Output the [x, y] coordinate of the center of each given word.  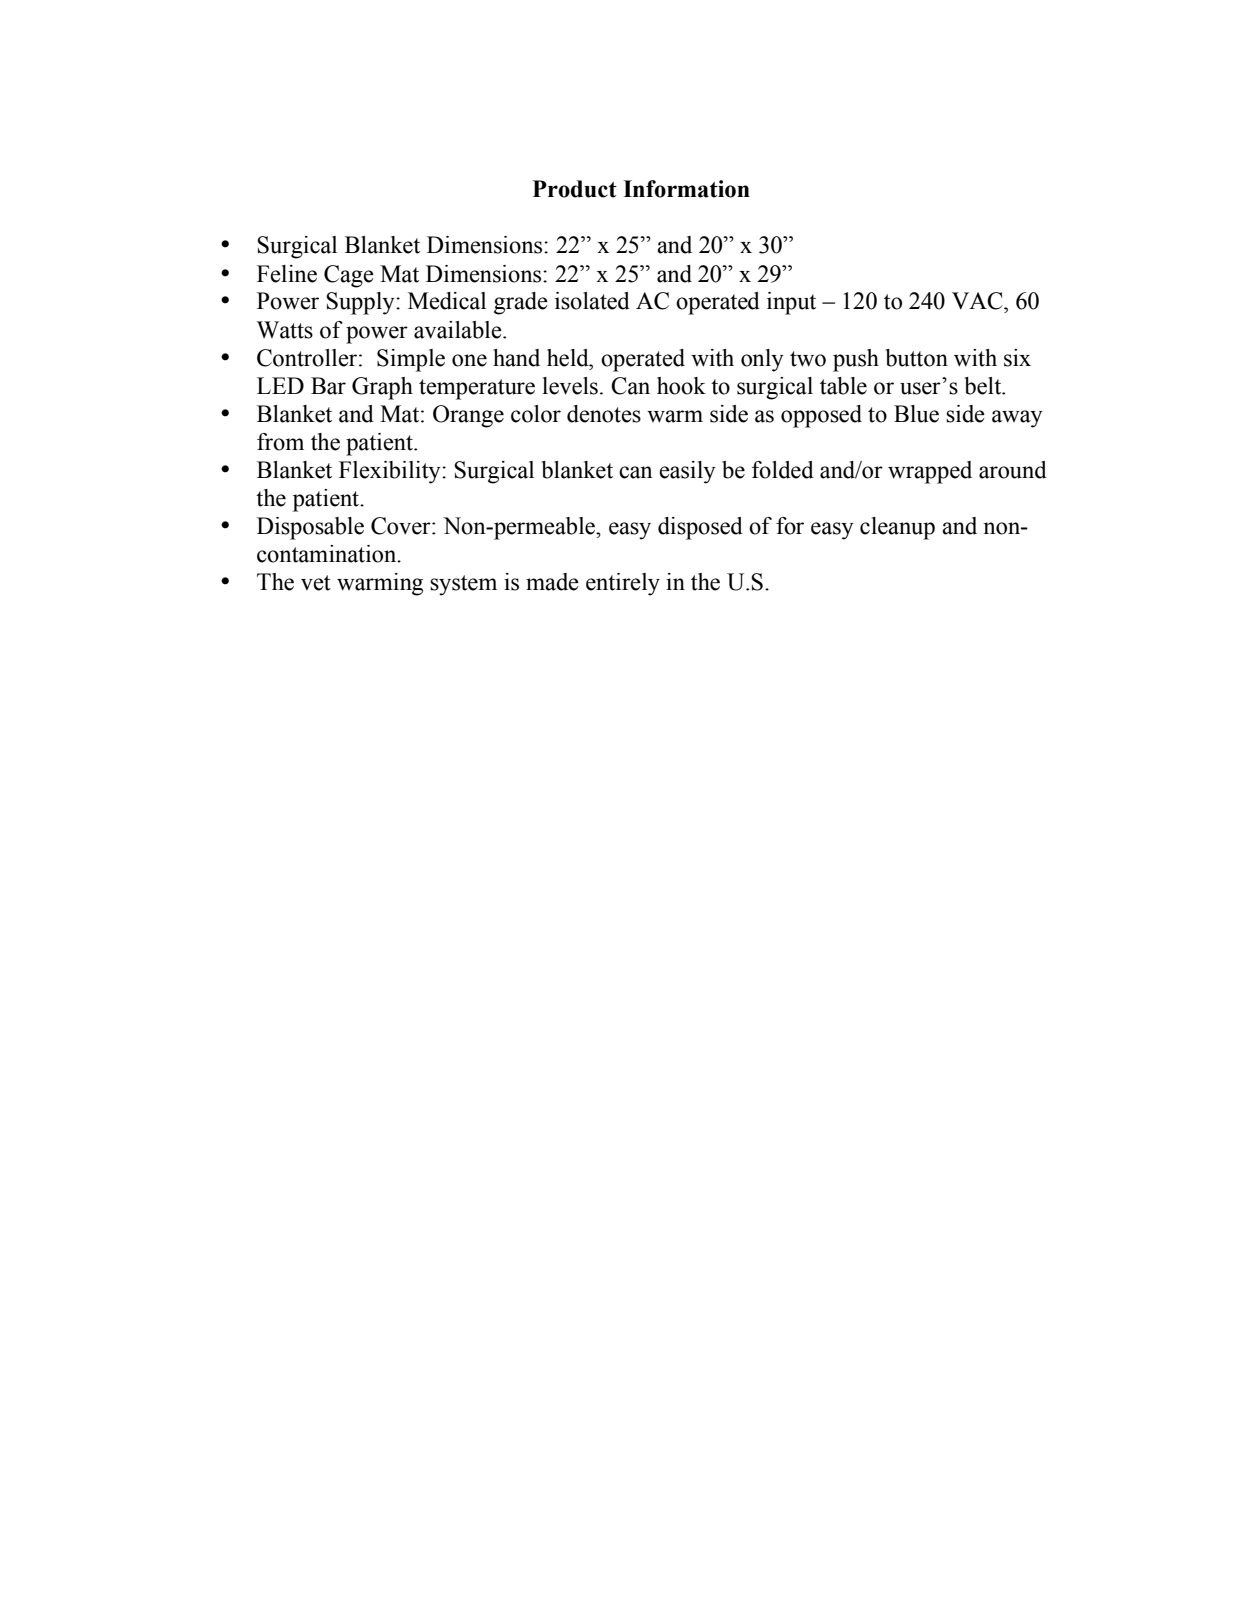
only [762, 360]
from [280, 442]
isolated [592, 301]
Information [686, 189]
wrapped [930, 472]
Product [575, 189]
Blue [916, 414]
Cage [349, 276]
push [856, 360]
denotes [604, 414]
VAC [978, 301]
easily [687, 472]
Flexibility [391, 472]
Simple [411, 360]
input [791, 303]
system [463, 585]
